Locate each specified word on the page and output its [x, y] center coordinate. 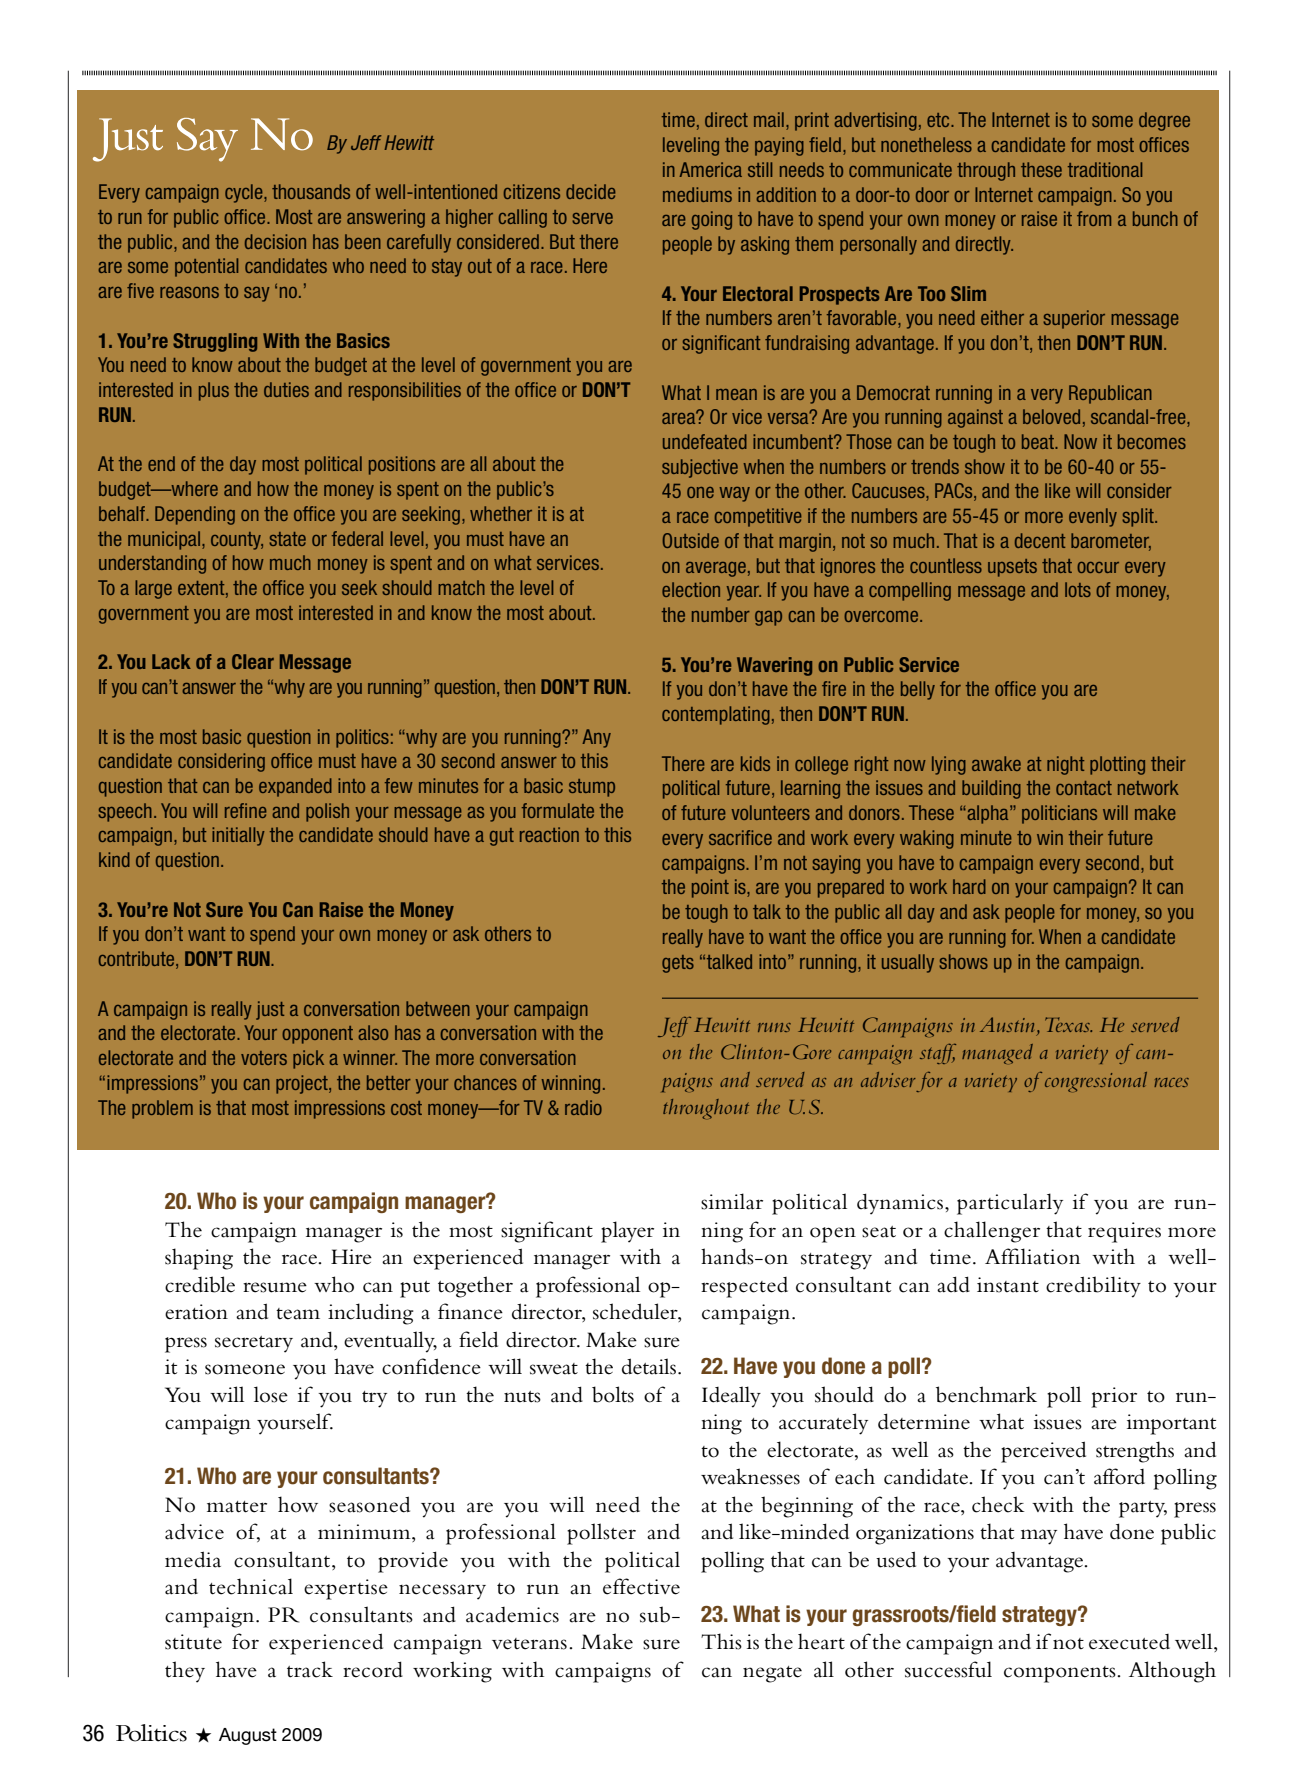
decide [591, 191]
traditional [1105, 169]
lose [271, 1394]
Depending [195, 515]
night [1065, 765]
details [649, 1366]
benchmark [986, 1394]
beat [1039, 441]
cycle [245, 193]
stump [592, 788]
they [185, 1672]
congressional [1096, 1082]
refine [246, 810]
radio [583, 1107]
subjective [700, 468]
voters [264, 1058]
